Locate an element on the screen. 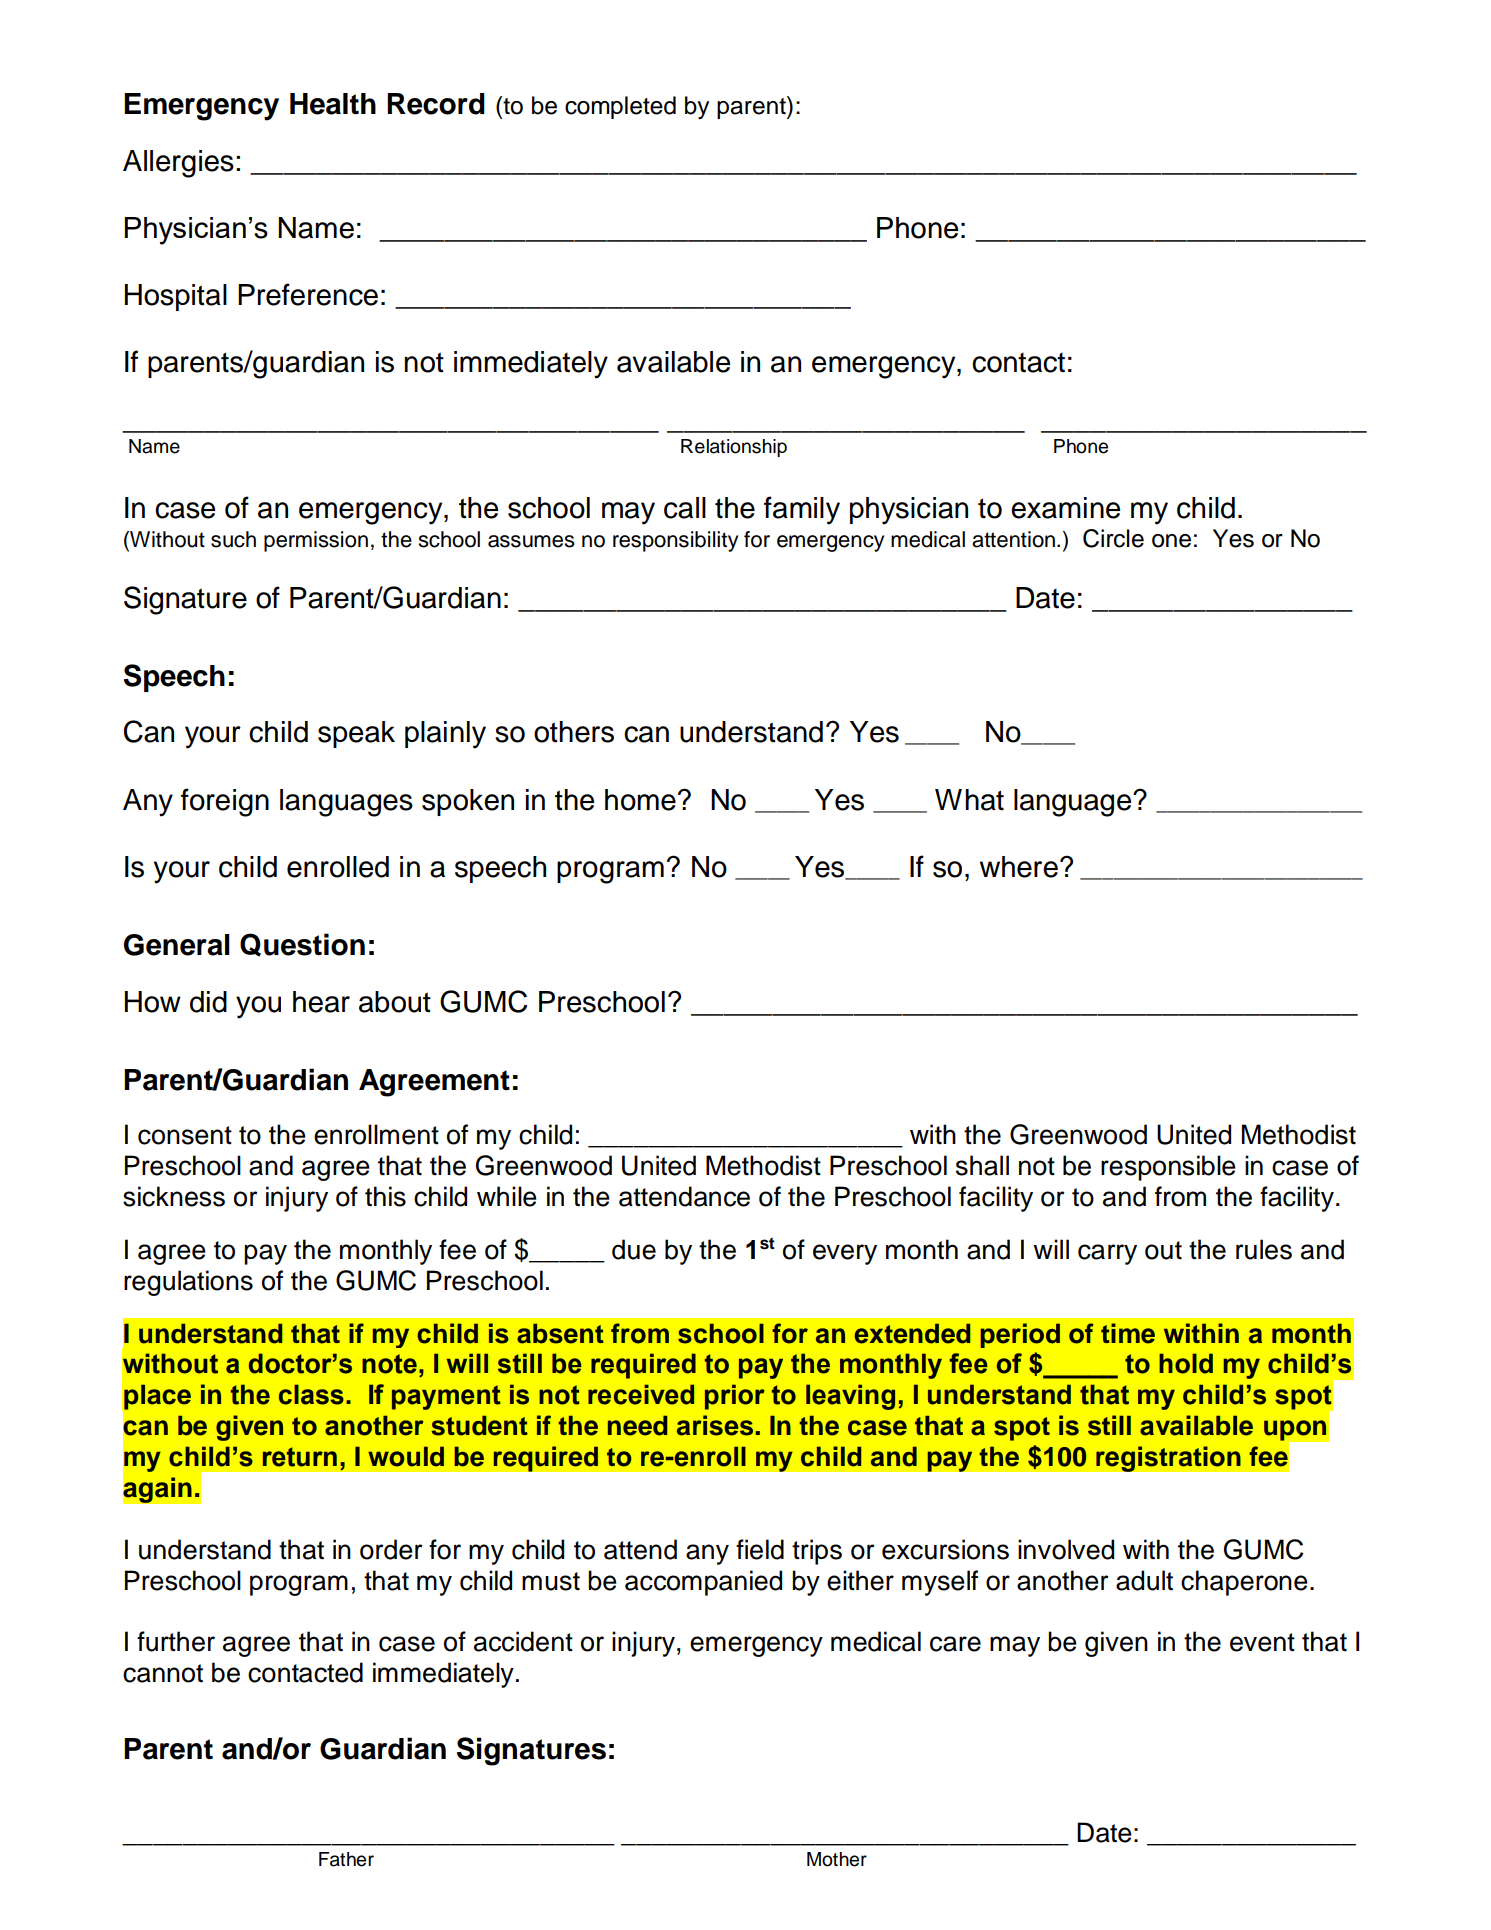 The image size is (1491, 1930). where is located at coordinates (1019, 867).
